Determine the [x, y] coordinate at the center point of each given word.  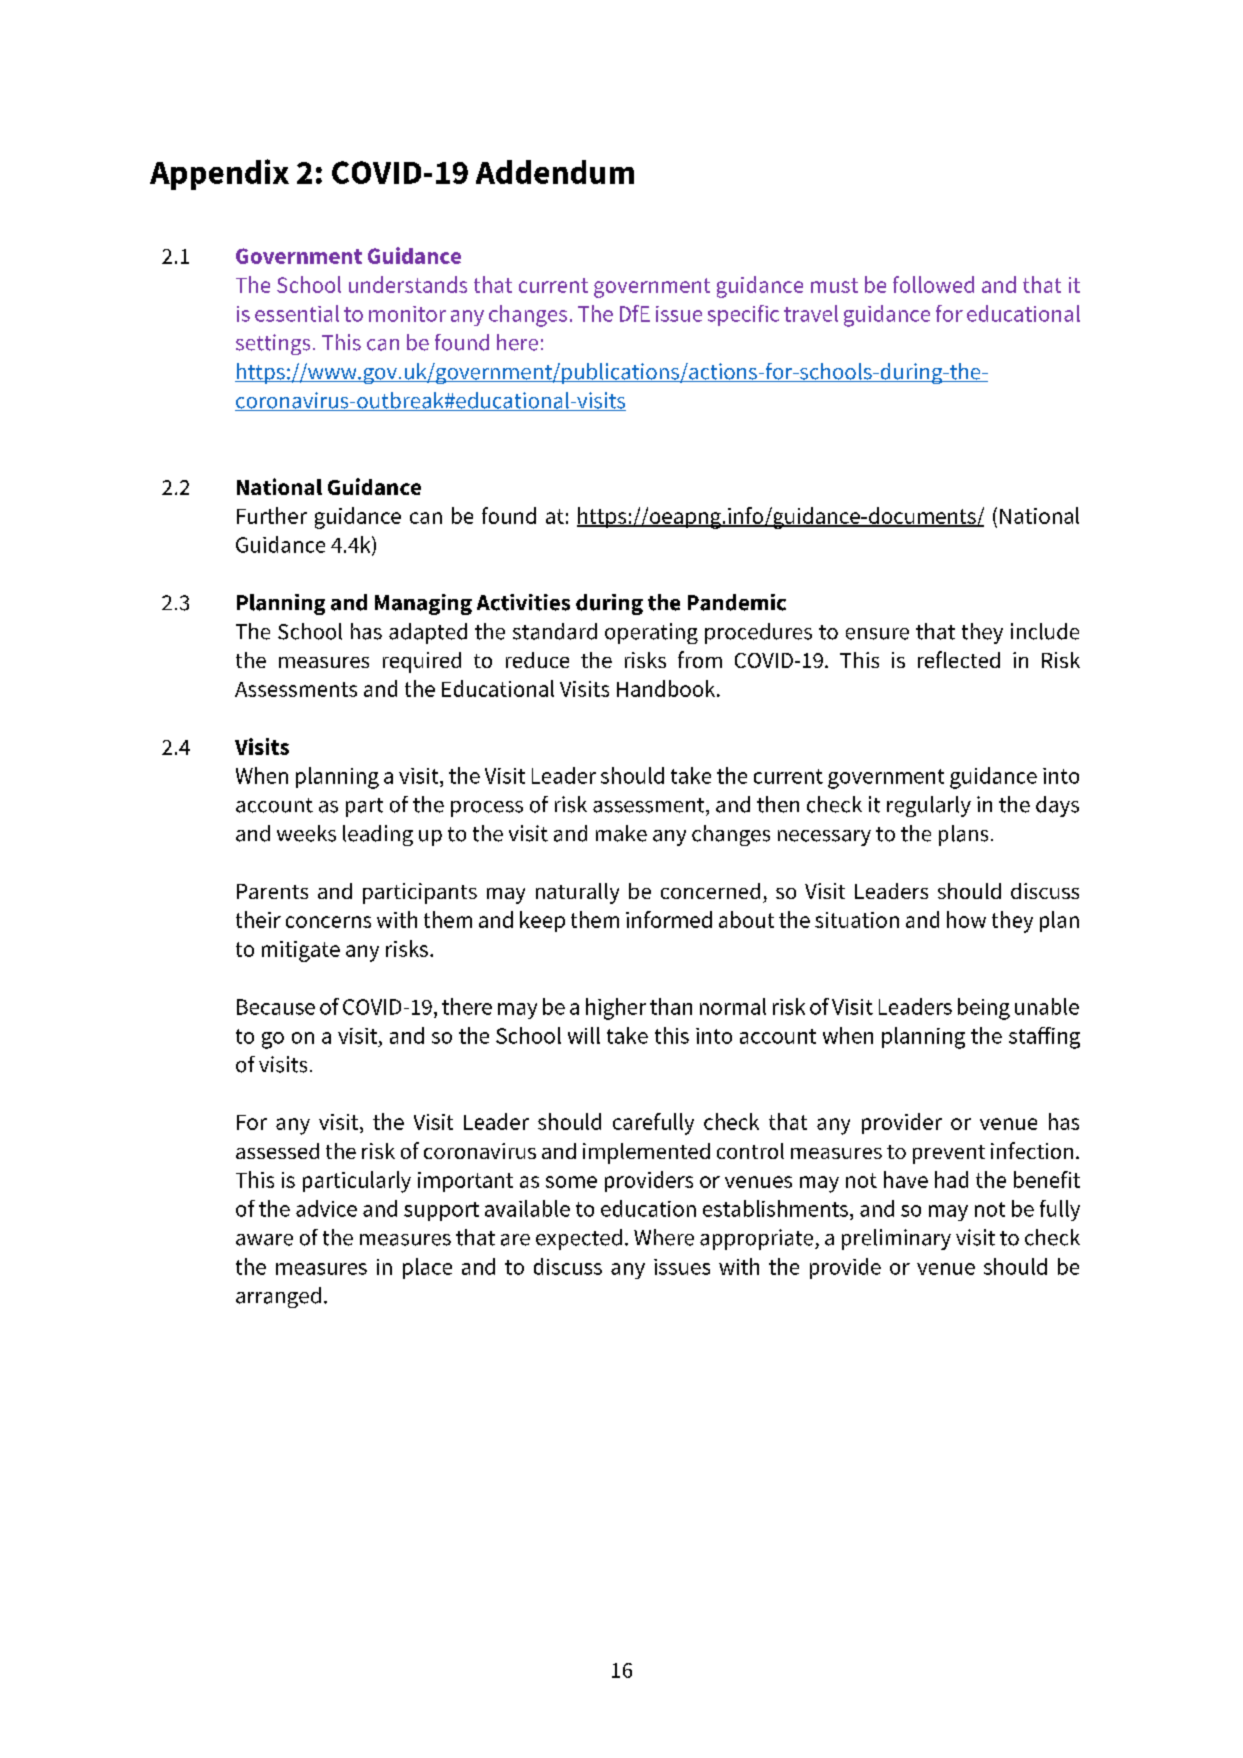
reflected [959, 659]
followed [933, 284]
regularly [929, 806]
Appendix [219, 174]
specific [743, 315]
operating [651, 633]
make [621, 833]
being [984, 1009]
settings [273, 344]
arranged [278, 1297]
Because [276, 1007]
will [584, 1035]
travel [811, 313]
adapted [428, 633]
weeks [306, 833]
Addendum [555, 172]
